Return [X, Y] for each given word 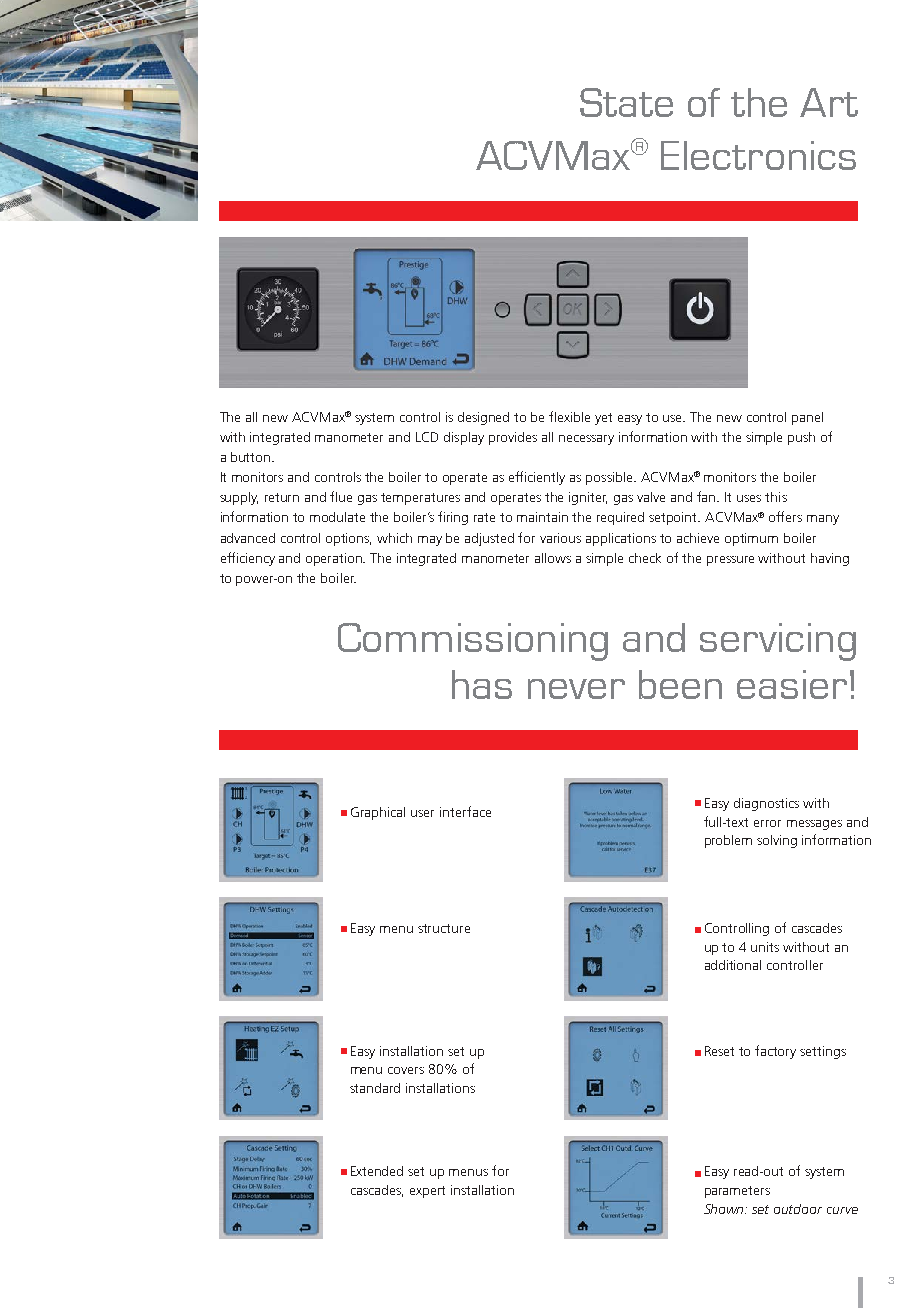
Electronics [758, 155]
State [626, 102]
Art [829, 102]
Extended [377, 1171]
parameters [737, 1192]
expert [427, 1192]
